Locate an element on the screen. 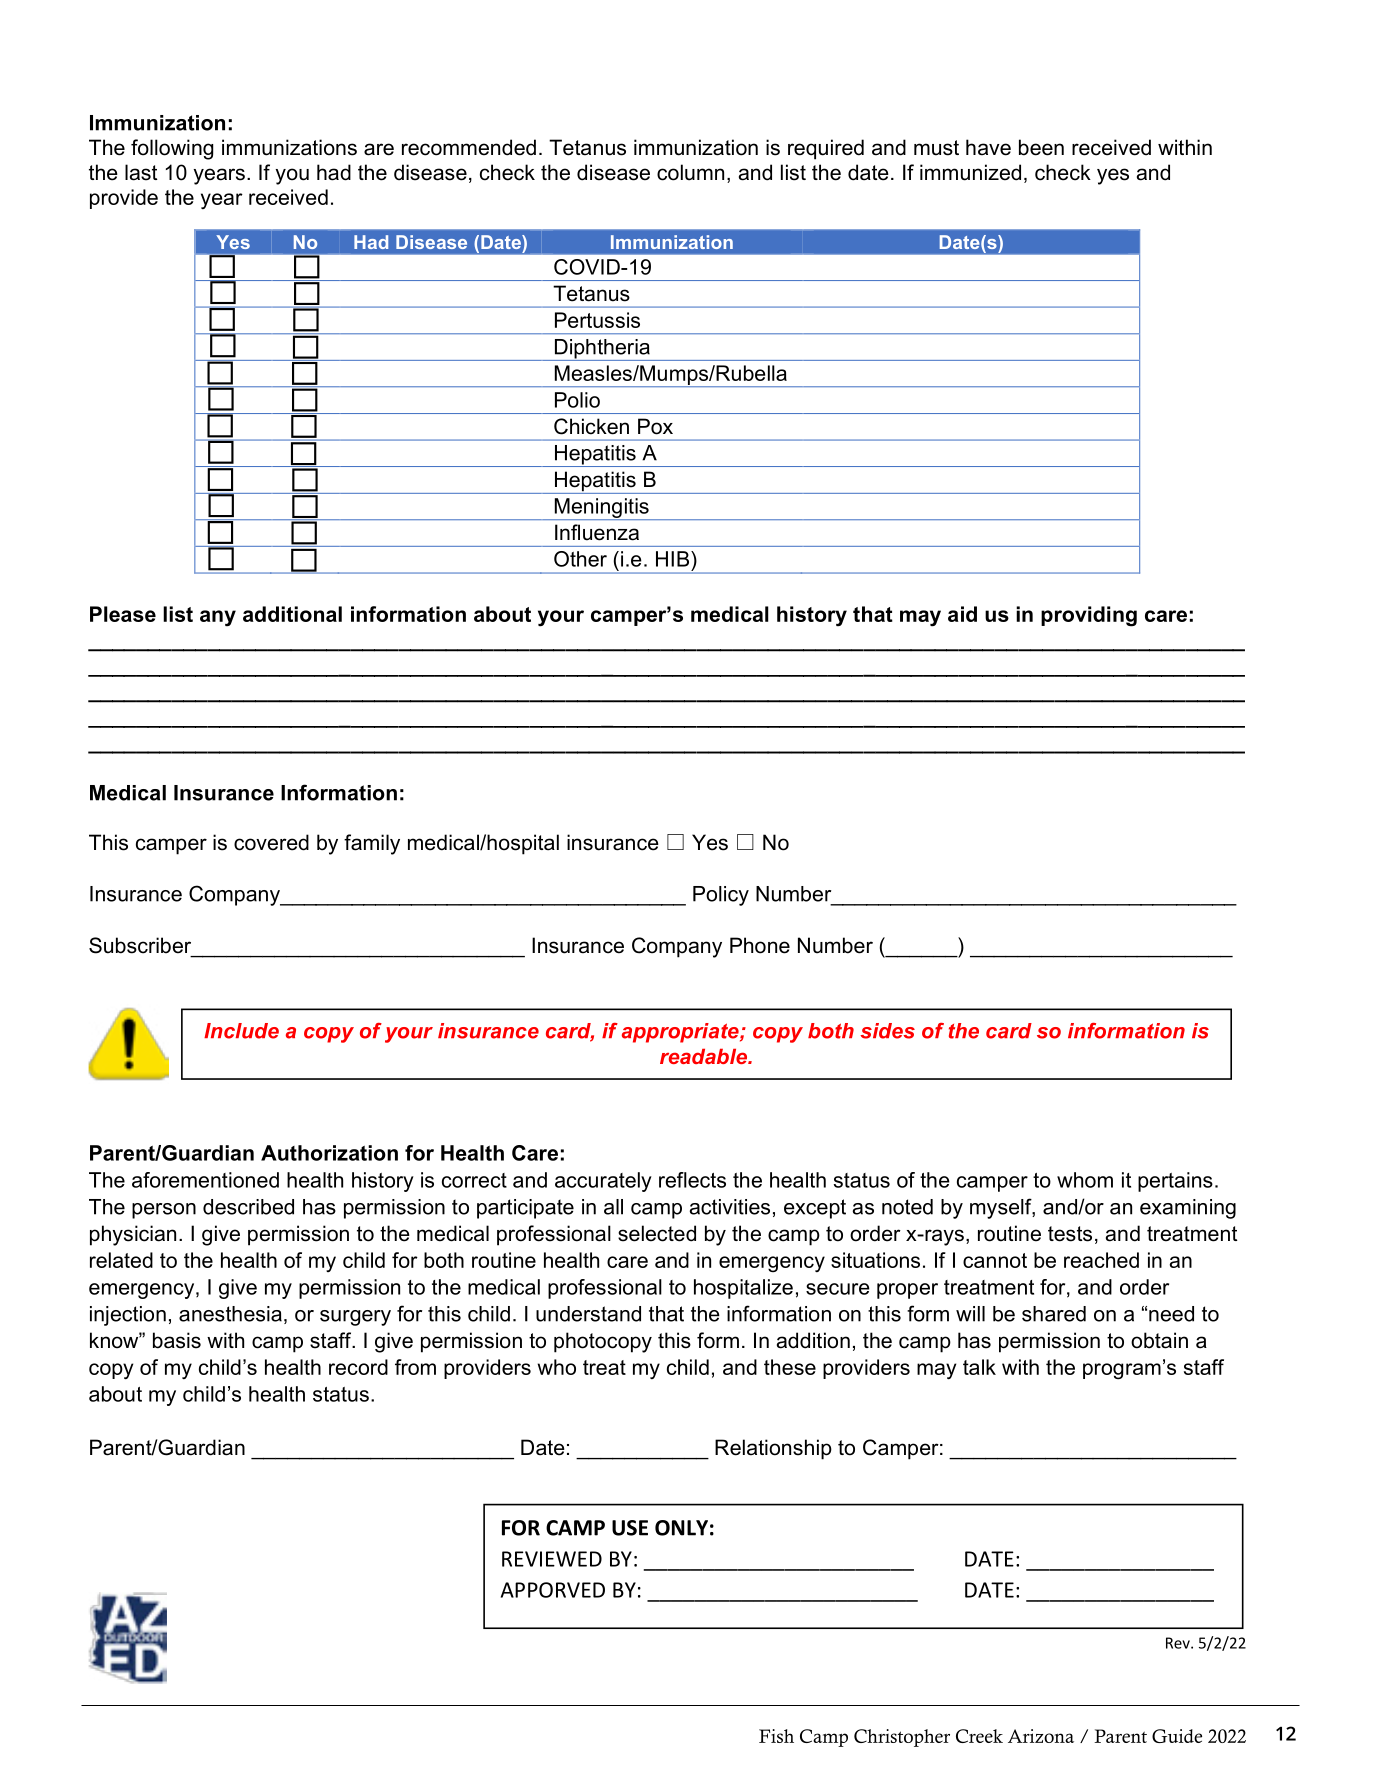 This screenshot has height=1787, width=1381. column is located at coordinates (690, 172).
